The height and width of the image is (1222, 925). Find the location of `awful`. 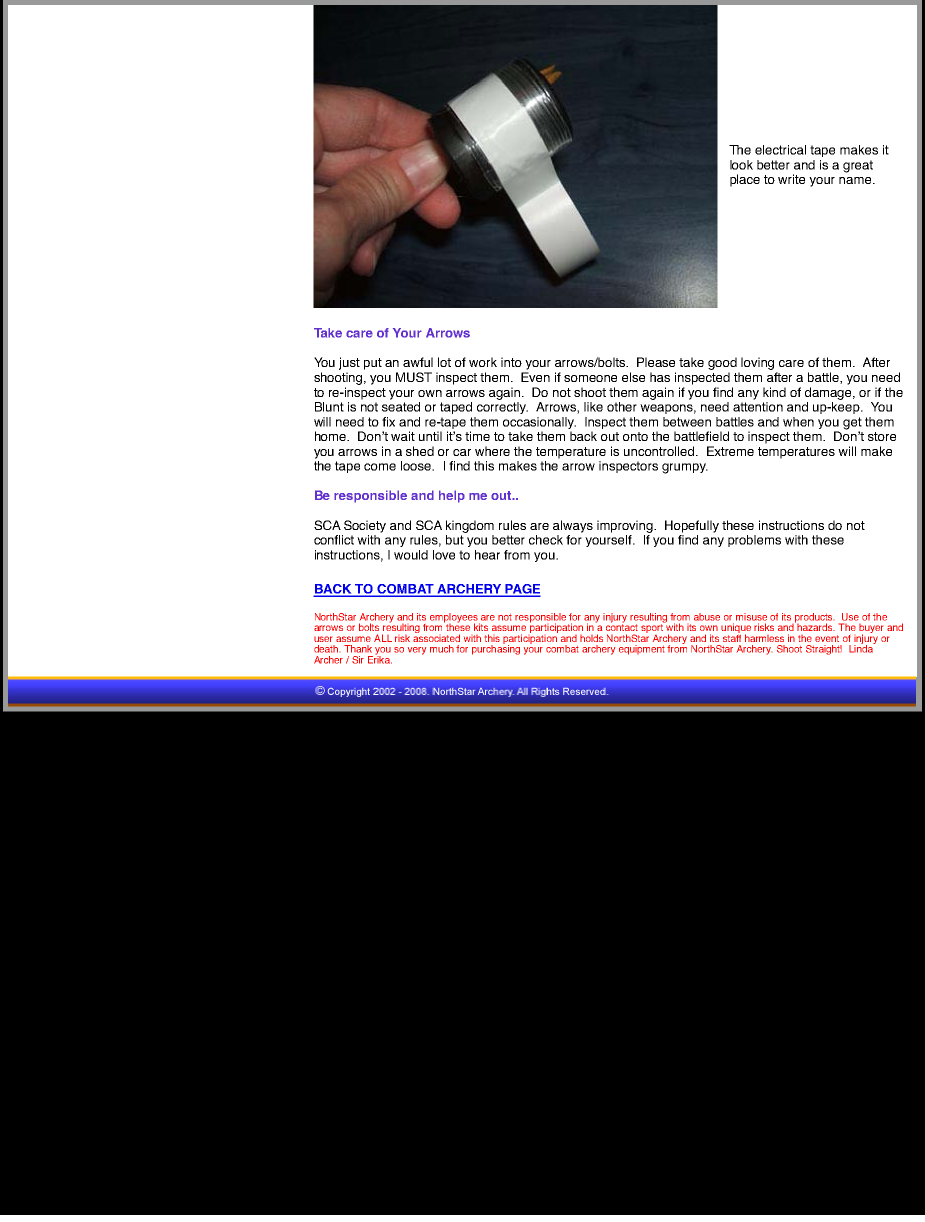

awful is located at coordinates (418, 362).
